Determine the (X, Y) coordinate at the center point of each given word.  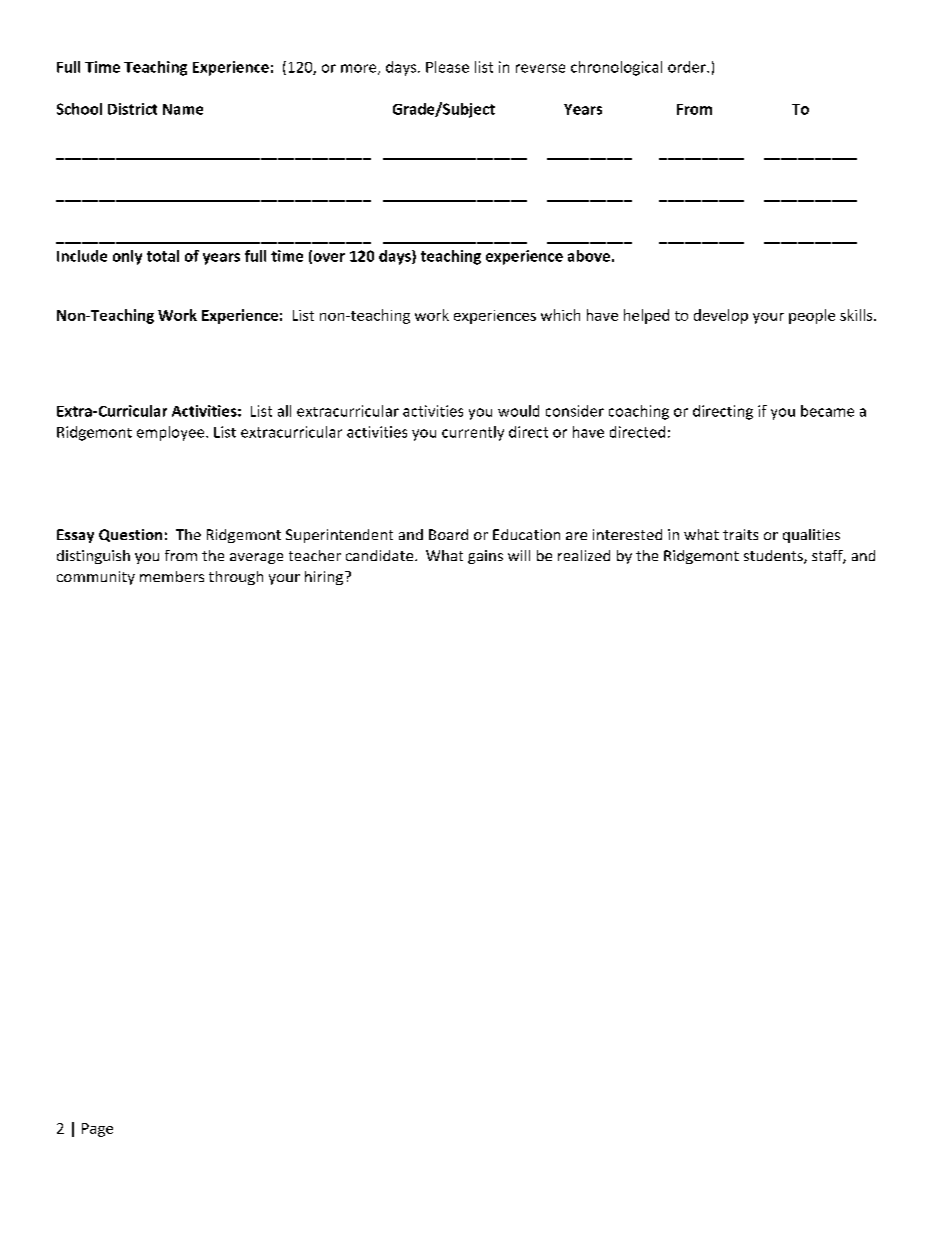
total (163, 256)
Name (183, 109)
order (688, 67)
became (827, 411)
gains (485, 557)
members (172, 576)
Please (447, 67)
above (589, 256)
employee (172, 433)
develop (721, 316)
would (518, 411)
